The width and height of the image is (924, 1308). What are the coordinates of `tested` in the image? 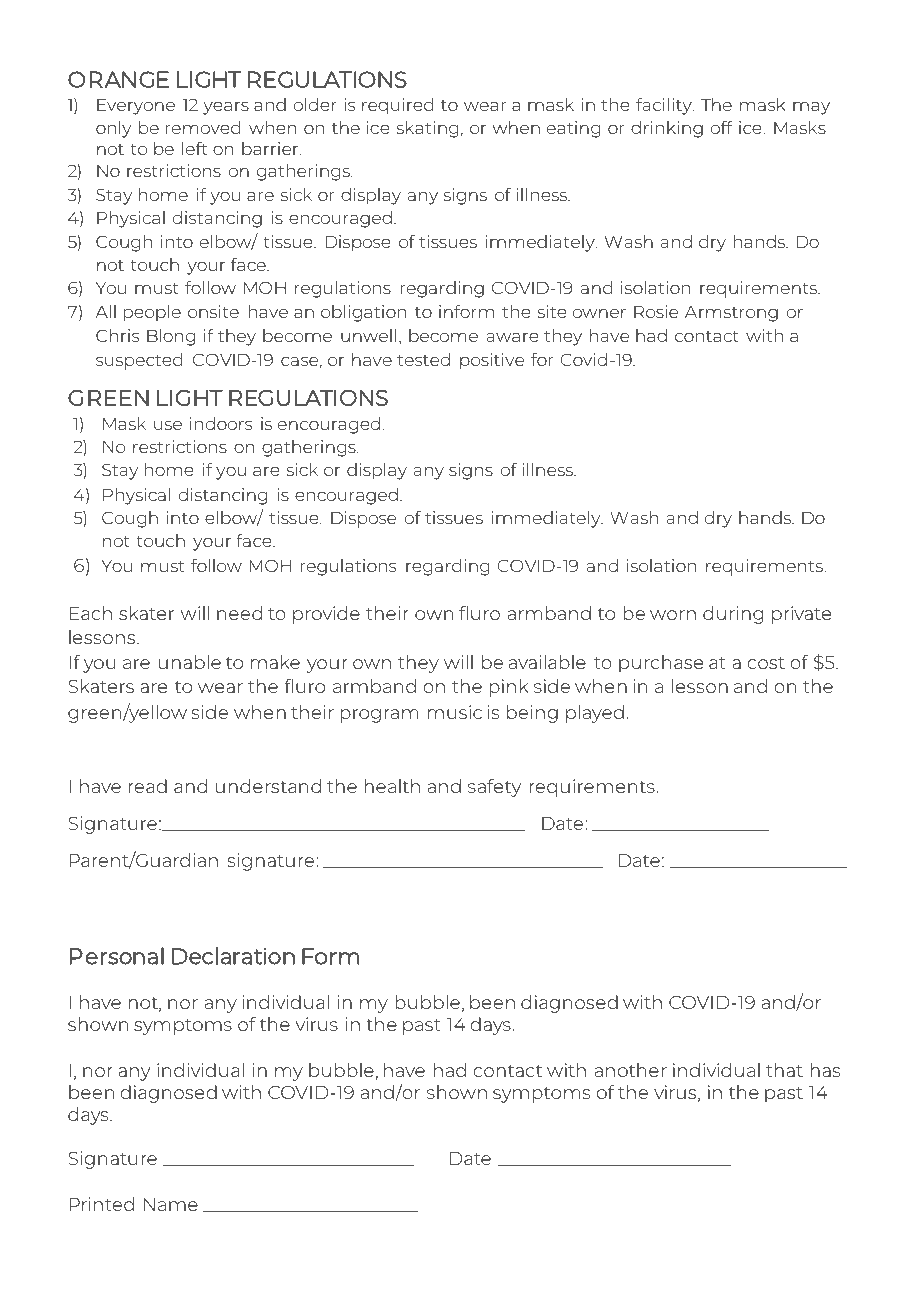 It's located at (423, 359).
